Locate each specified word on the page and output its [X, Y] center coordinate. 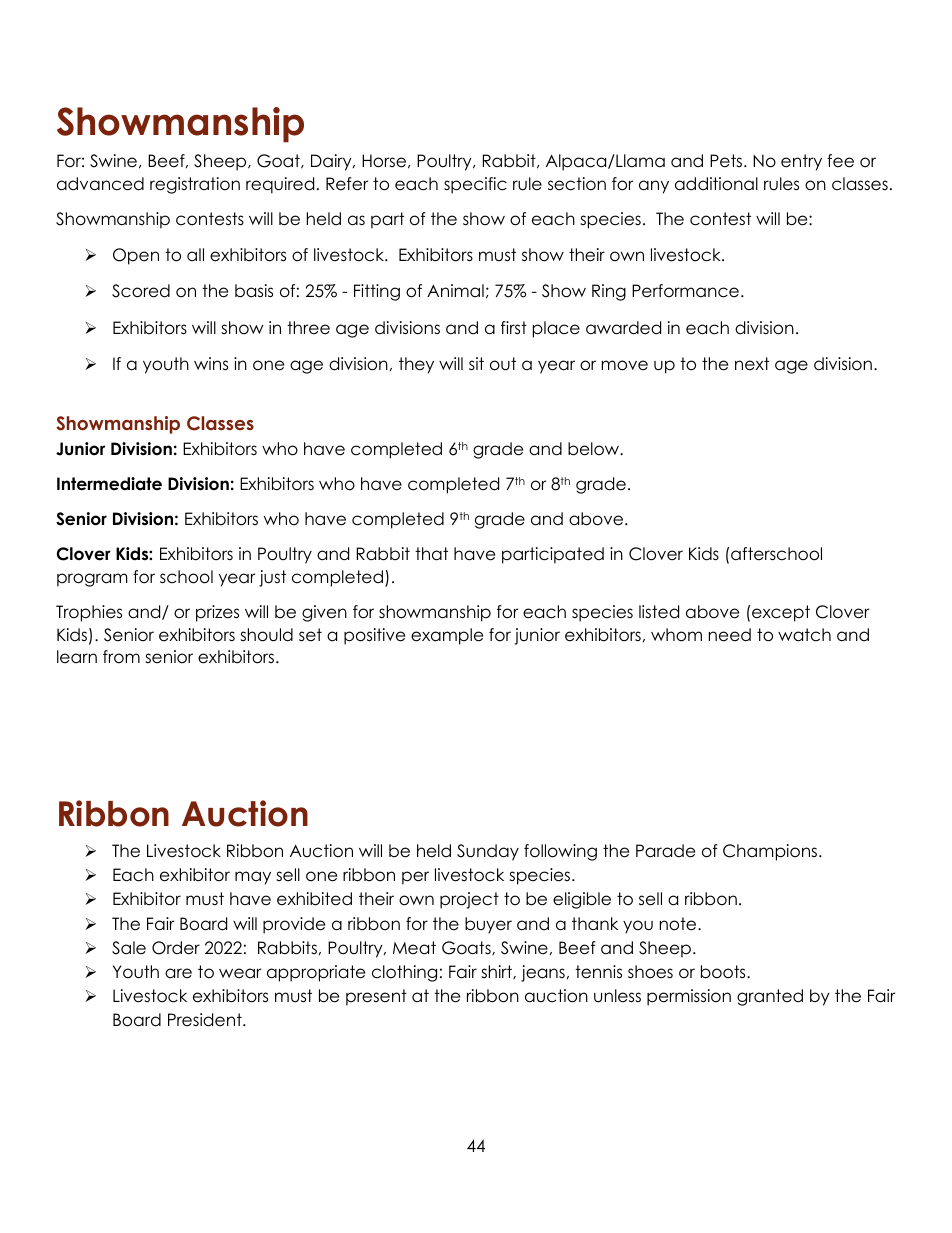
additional [716, 184]
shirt [497, 972]
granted [770, 997]
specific [475, 185]
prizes [217, 613]
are [178, 973]
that [431, 554]
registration [195, 185]
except [781, 613]
